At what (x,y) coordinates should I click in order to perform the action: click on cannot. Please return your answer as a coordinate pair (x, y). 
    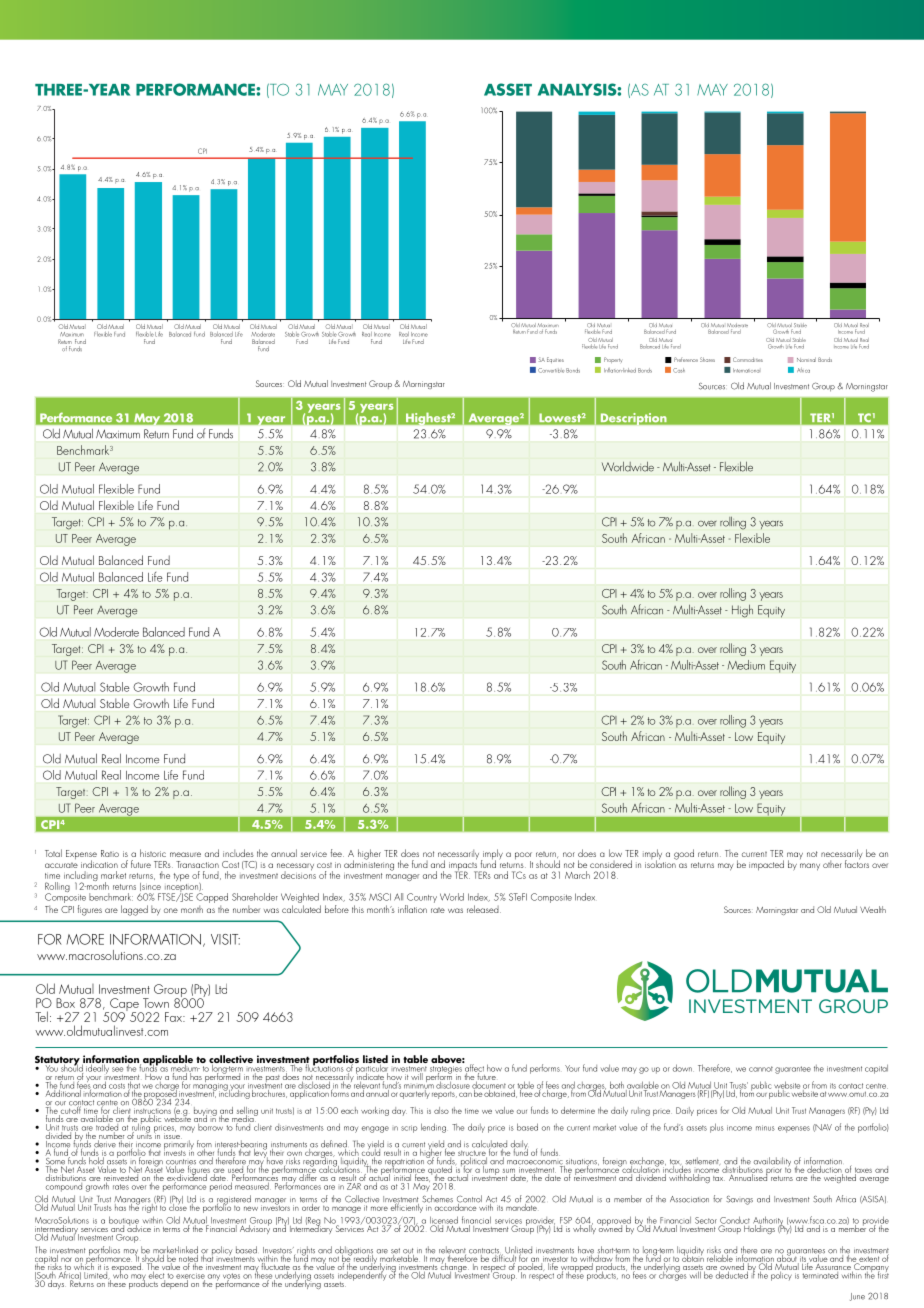
    Looking at the image, I should click on (761, 1069).
